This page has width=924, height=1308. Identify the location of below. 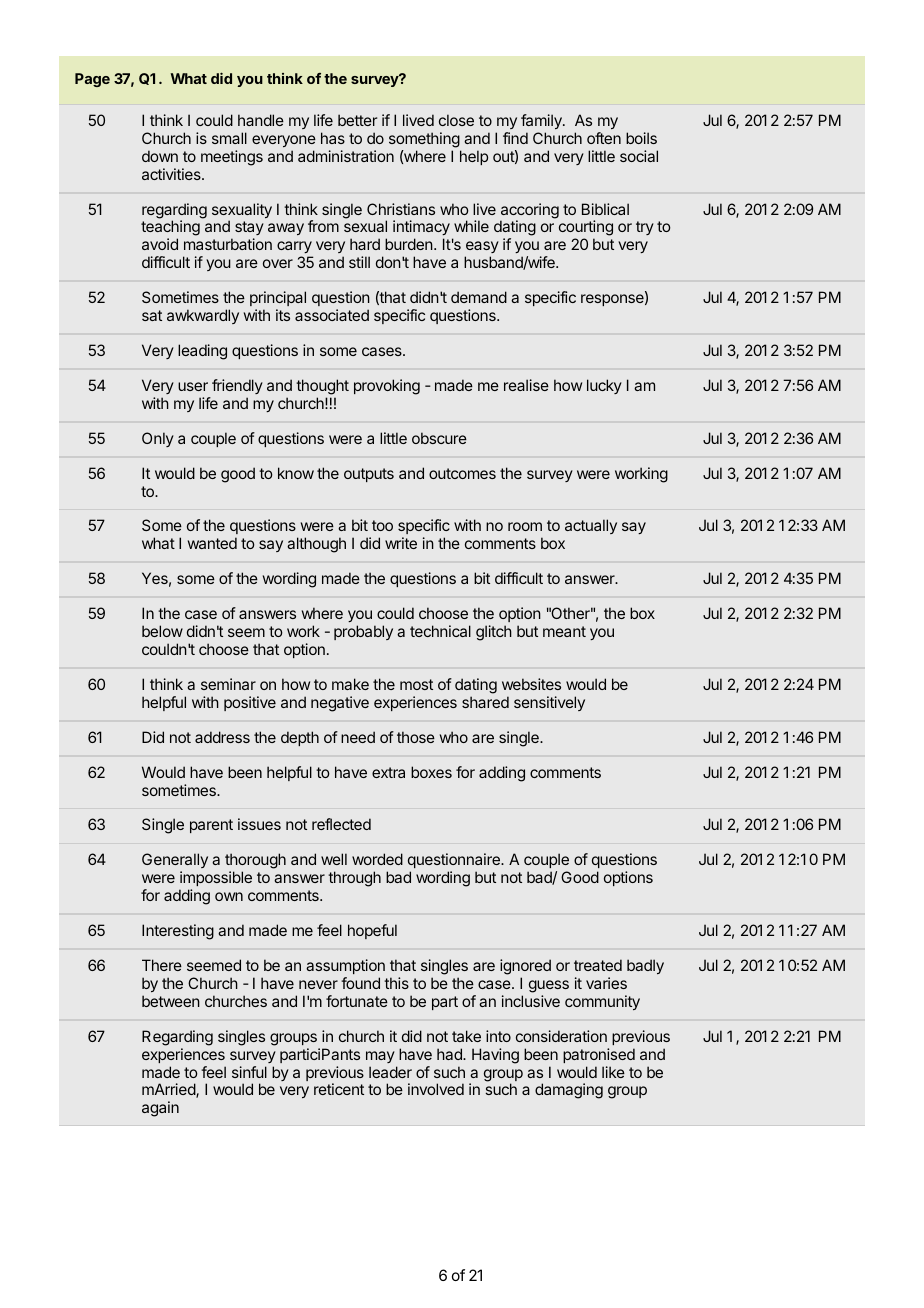
(162, 631).
